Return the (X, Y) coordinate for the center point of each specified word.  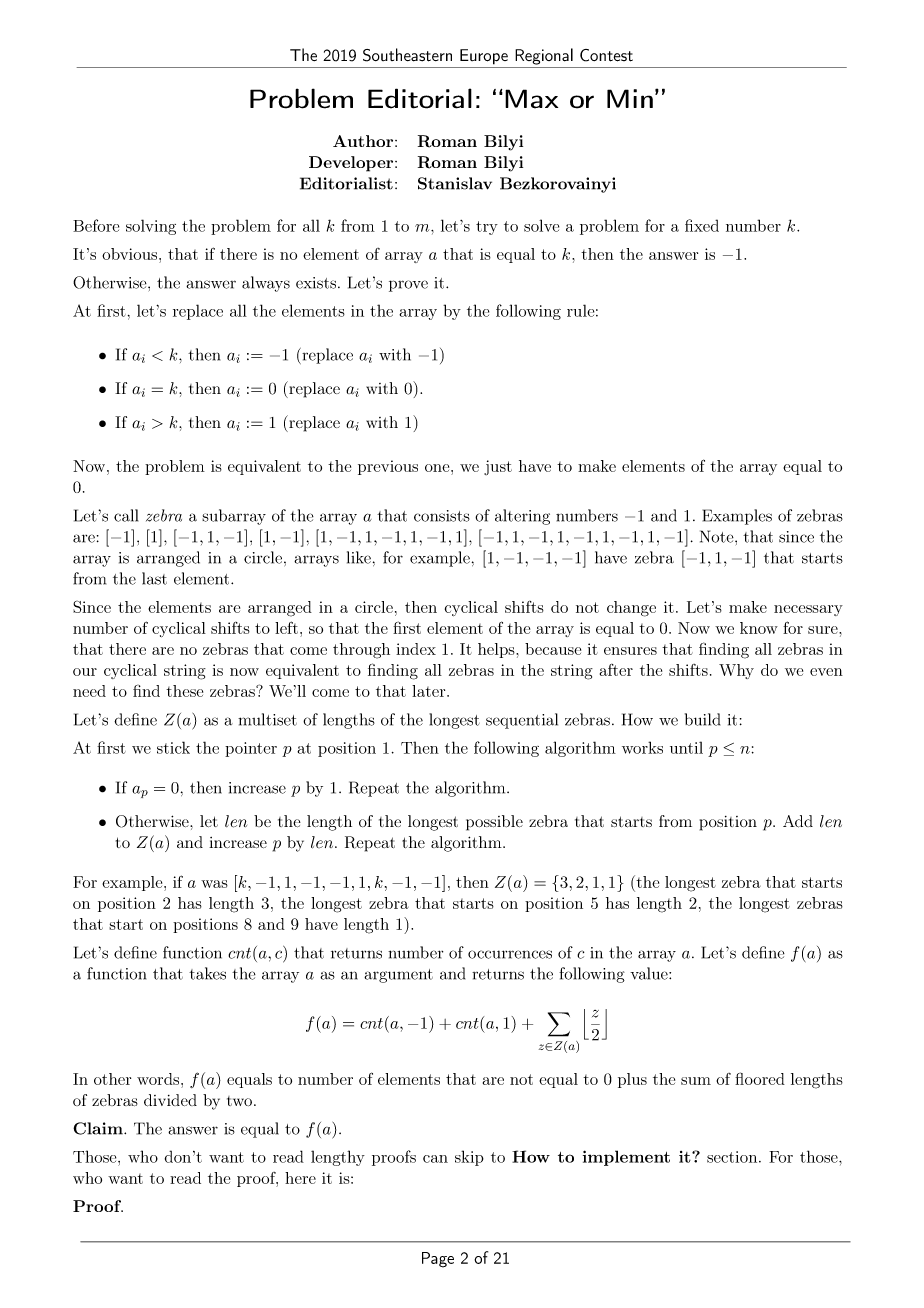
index (416, 649)
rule (580, 310)
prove (408, 286)
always (266, 284)
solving (151, 227)
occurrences (510, 954)
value (650, 973)
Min (630, 98)
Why (736, 671)
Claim (99, 1128)
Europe (484, 57)
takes (207, 973)
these (184, 691)
